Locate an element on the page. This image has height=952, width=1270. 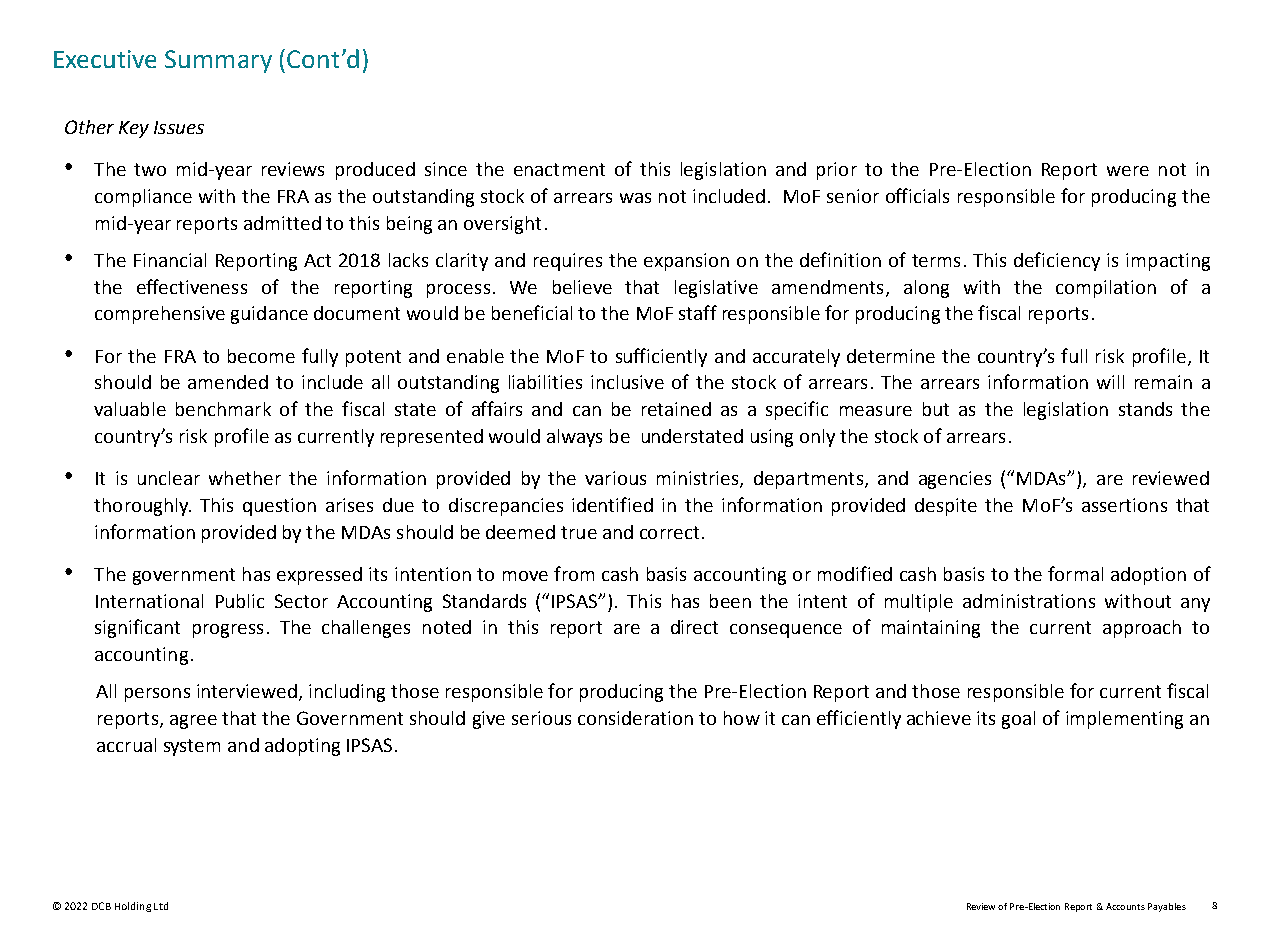
enactment is located at coordinates (559, 169).
